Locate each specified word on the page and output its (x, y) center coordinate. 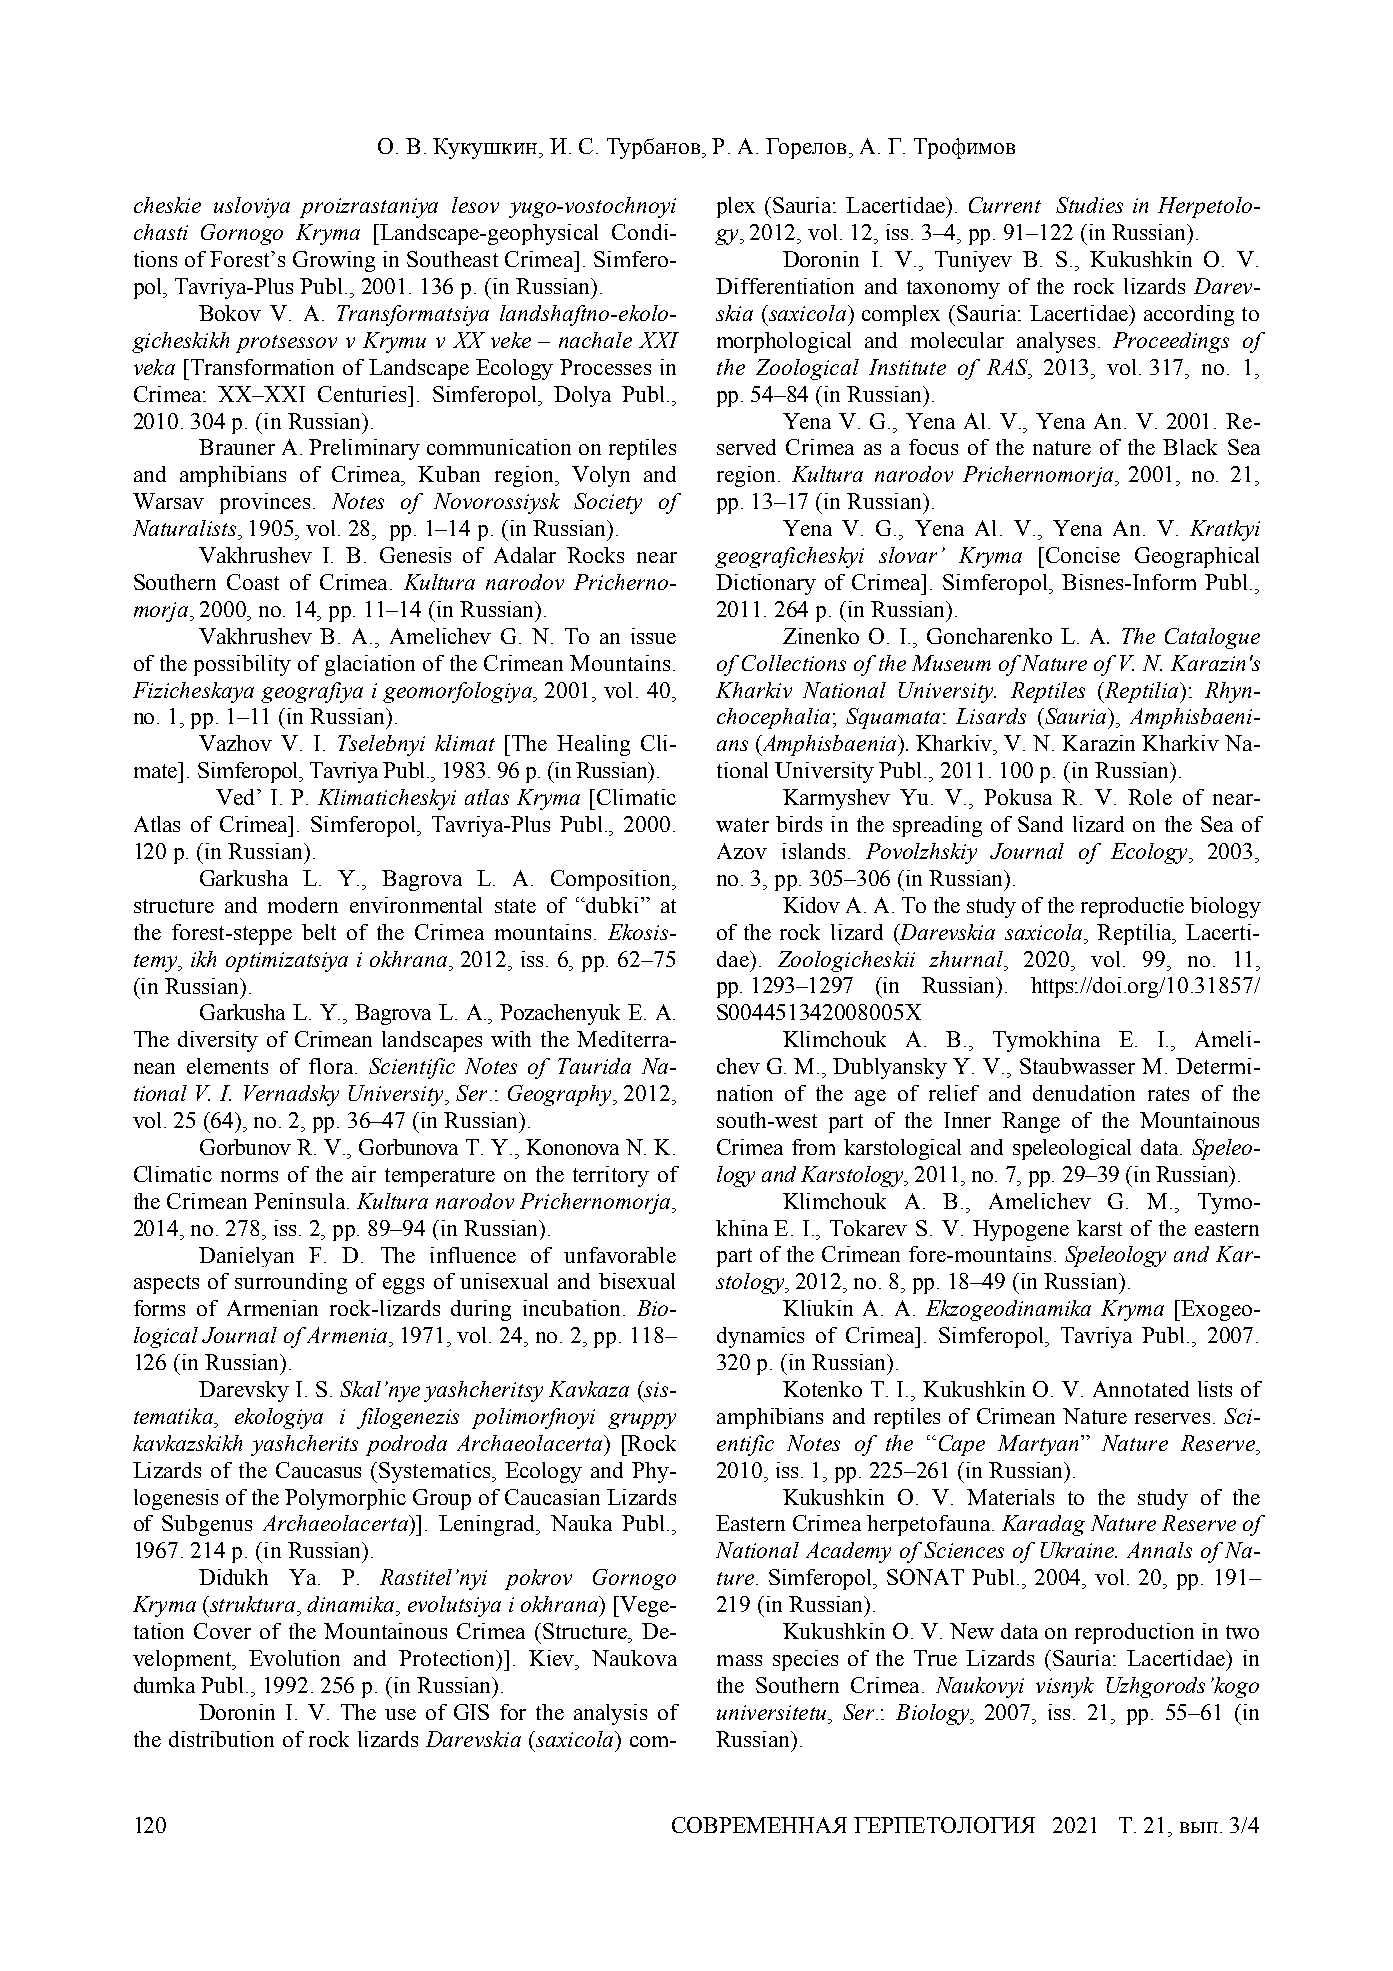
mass (739, 1660)
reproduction (1134, 1633)
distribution (221, 1739)
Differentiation (785, 286)
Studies (1089, 205)
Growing (334, 261)
